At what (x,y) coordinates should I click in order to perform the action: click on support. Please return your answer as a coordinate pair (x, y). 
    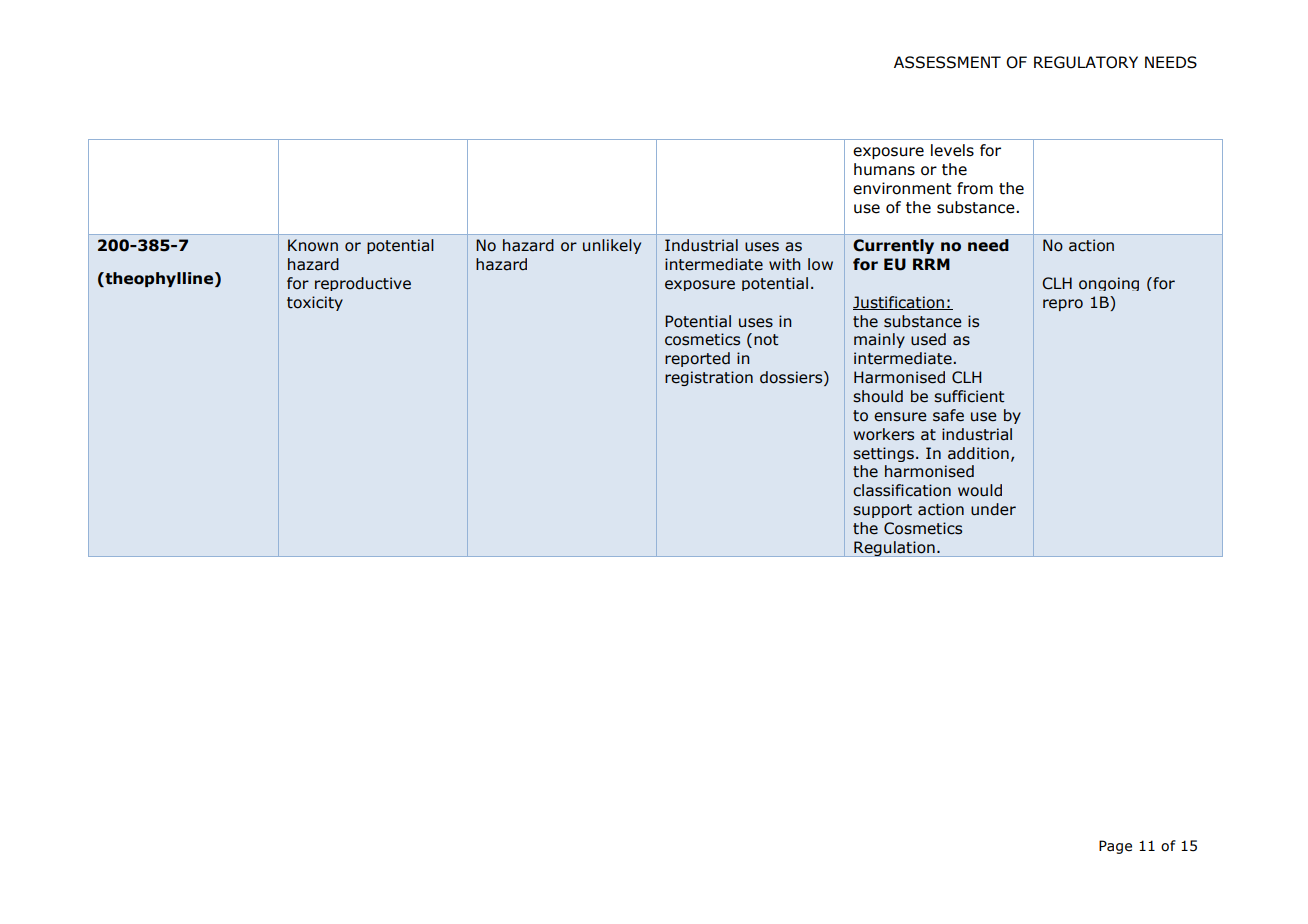
    Looking at the image, I should click on (882, 511).
